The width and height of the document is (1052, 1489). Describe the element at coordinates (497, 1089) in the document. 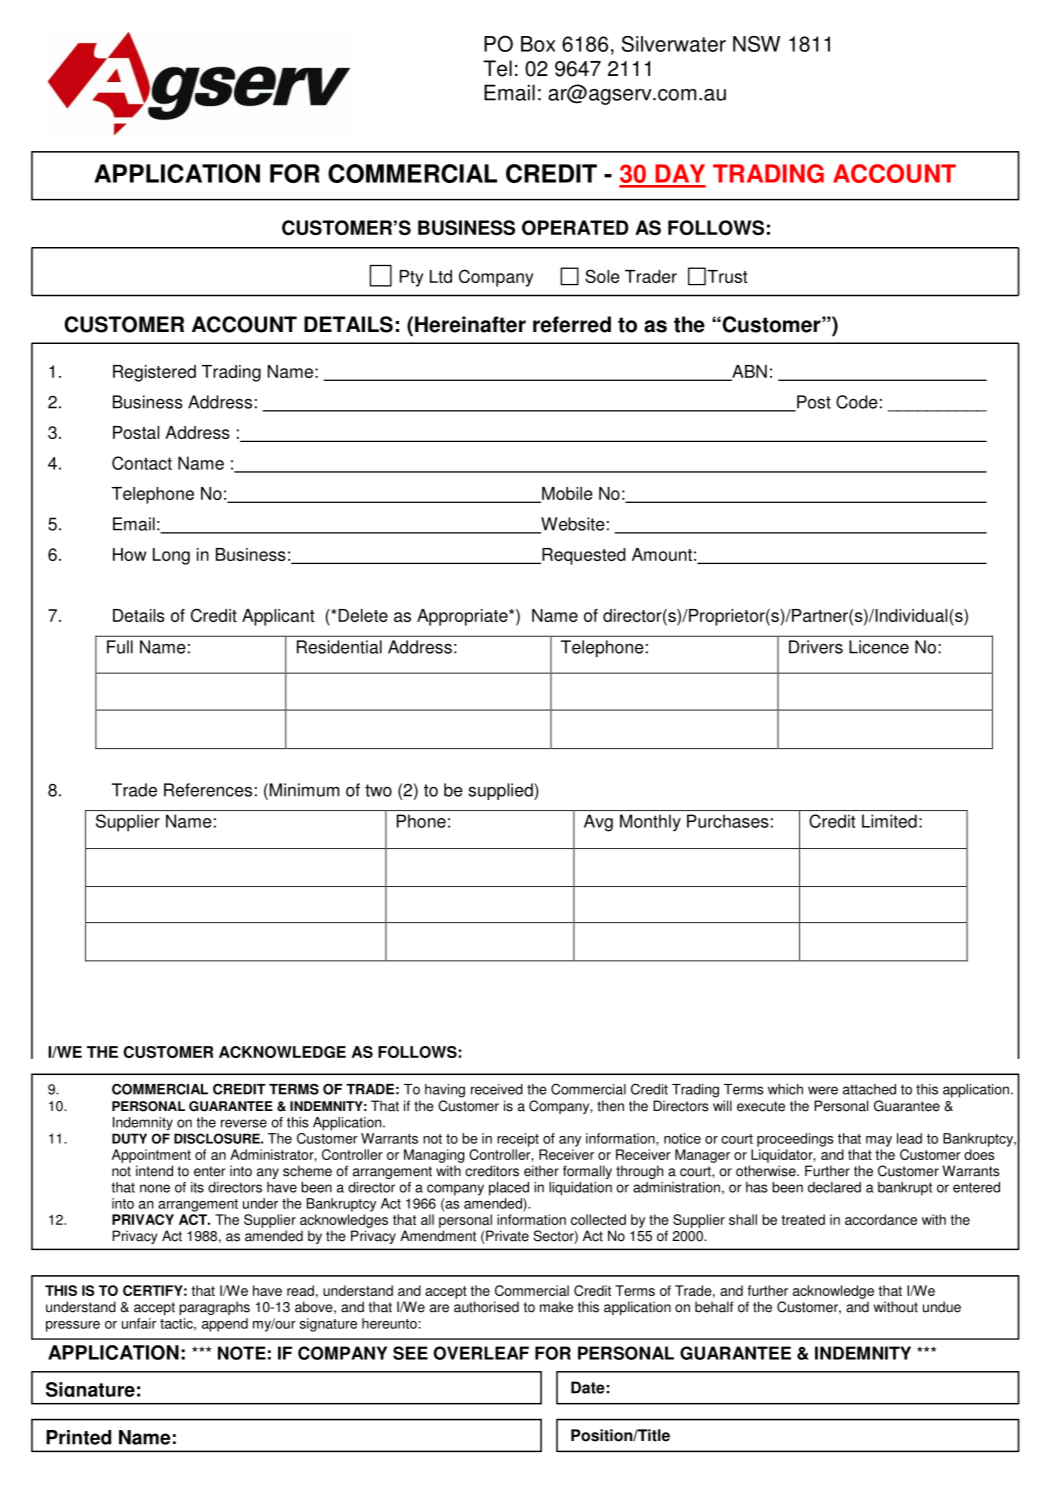

I see `received` at that location.
